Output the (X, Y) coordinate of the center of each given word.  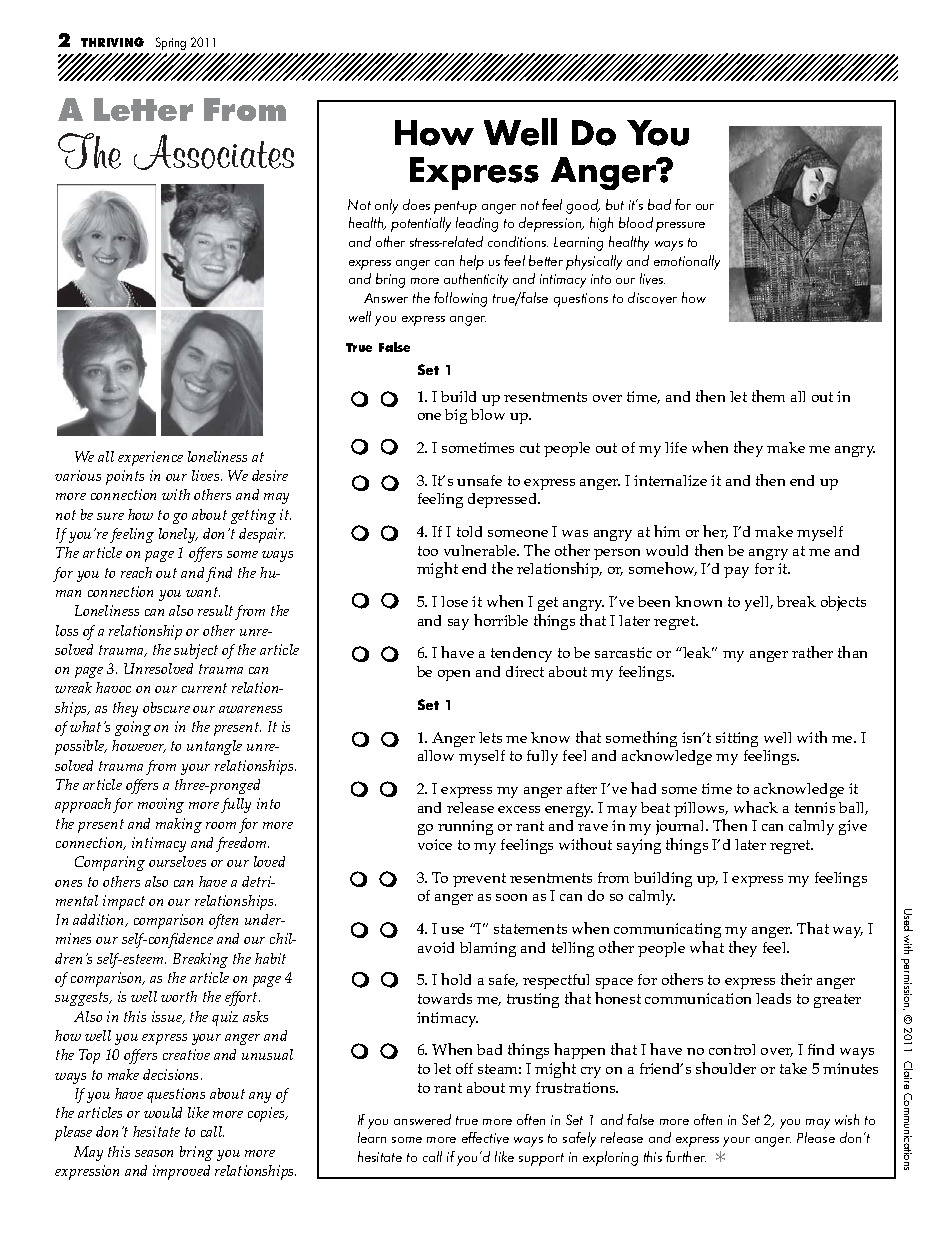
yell (758, 603)
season (154, 1153)
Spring (171, 43)
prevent (479, 880)
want (203, 592)
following (460, 299)
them (768, 396)
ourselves (177, 861)
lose (454, 601)
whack (756, 807)
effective (485, 1138)
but (615, 204)
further (686, 1156)
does (416, 204)
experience (150, 458)
